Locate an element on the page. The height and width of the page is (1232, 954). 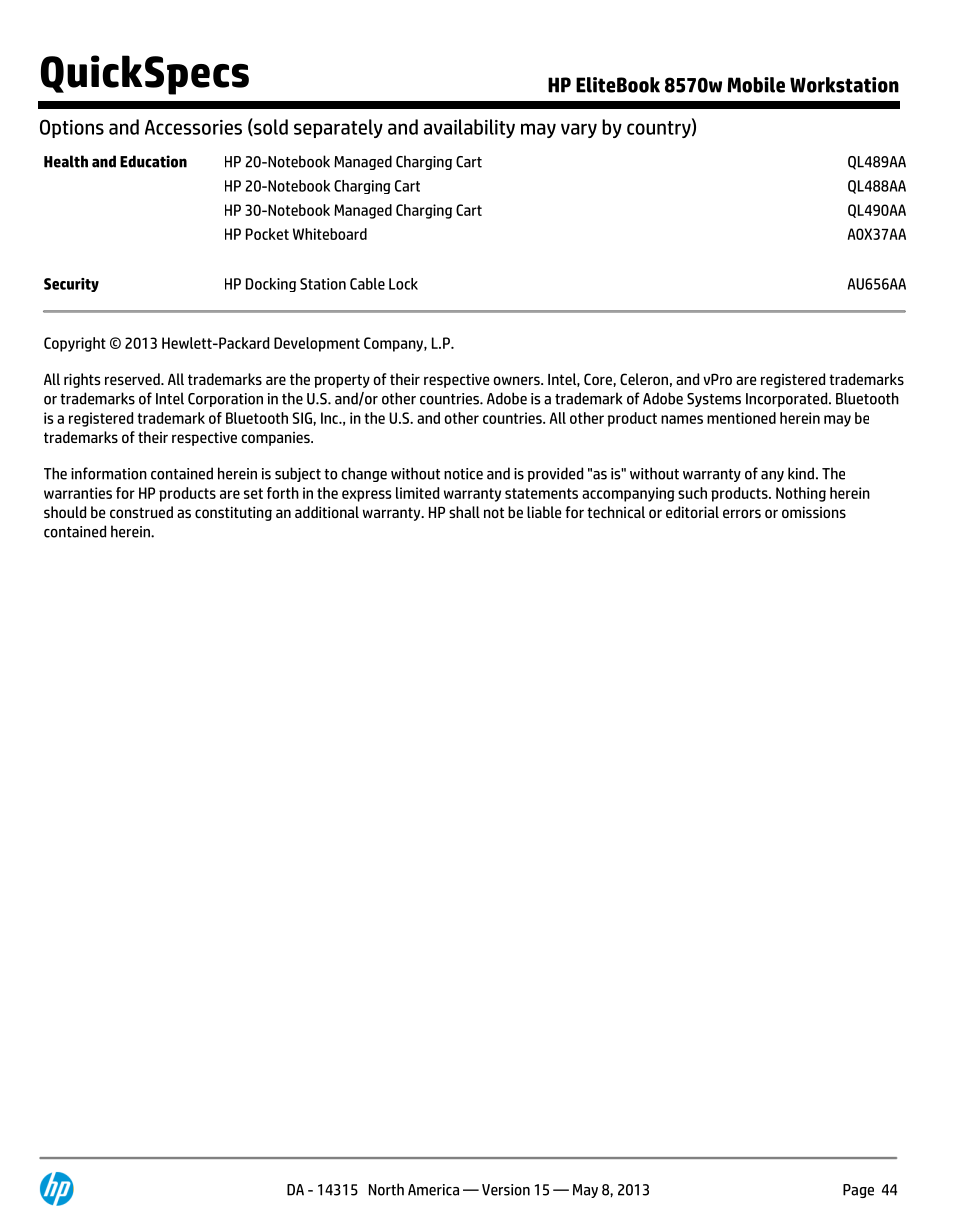
America is located at coordinates (433, 1190).
